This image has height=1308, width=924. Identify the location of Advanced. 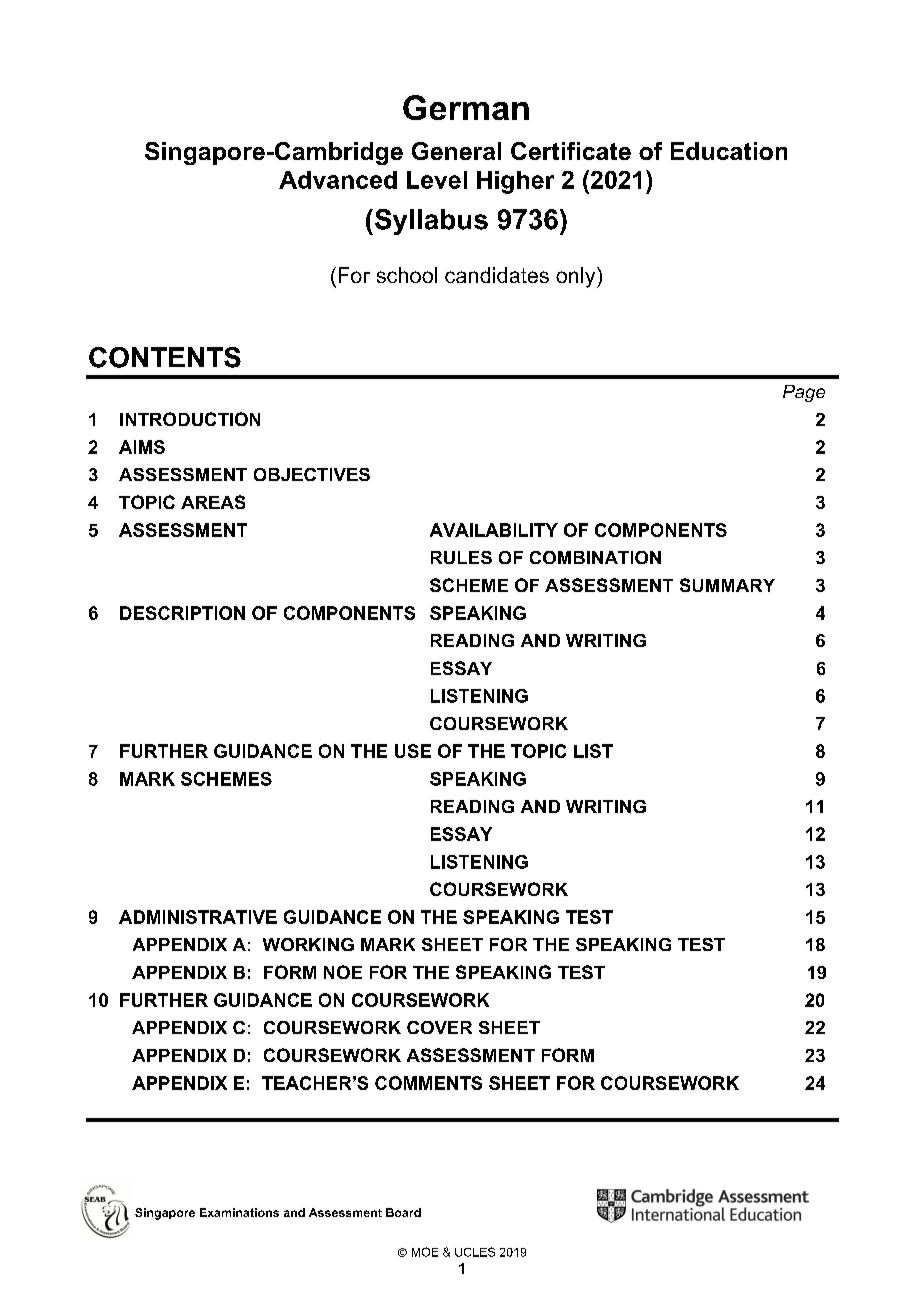
(338, 180).
